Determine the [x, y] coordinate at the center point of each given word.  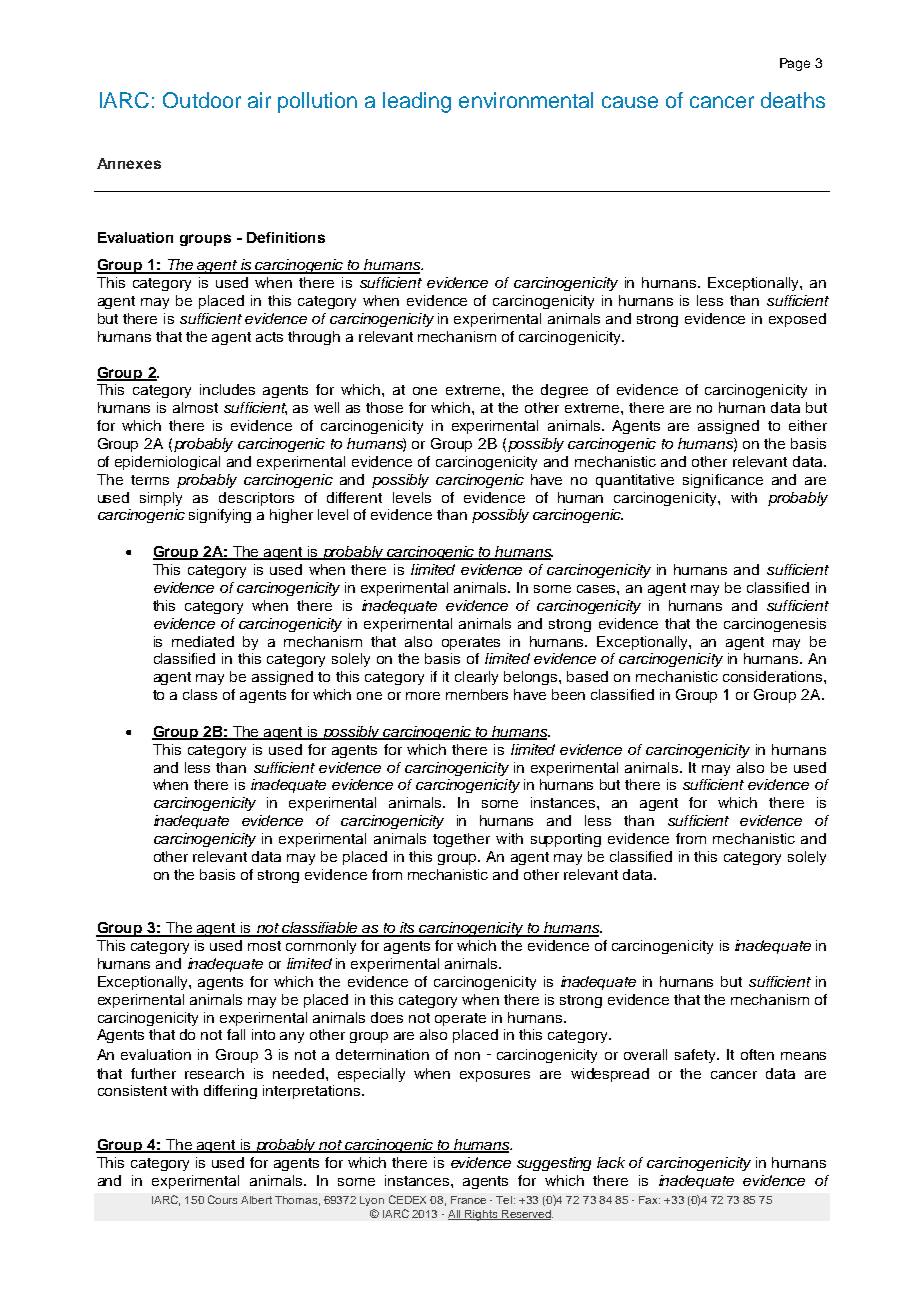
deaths [793, 100]
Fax [649, 1200]
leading [417, 102]
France [468, 1200]
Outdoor [202, 100]
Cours [222, 1199]
